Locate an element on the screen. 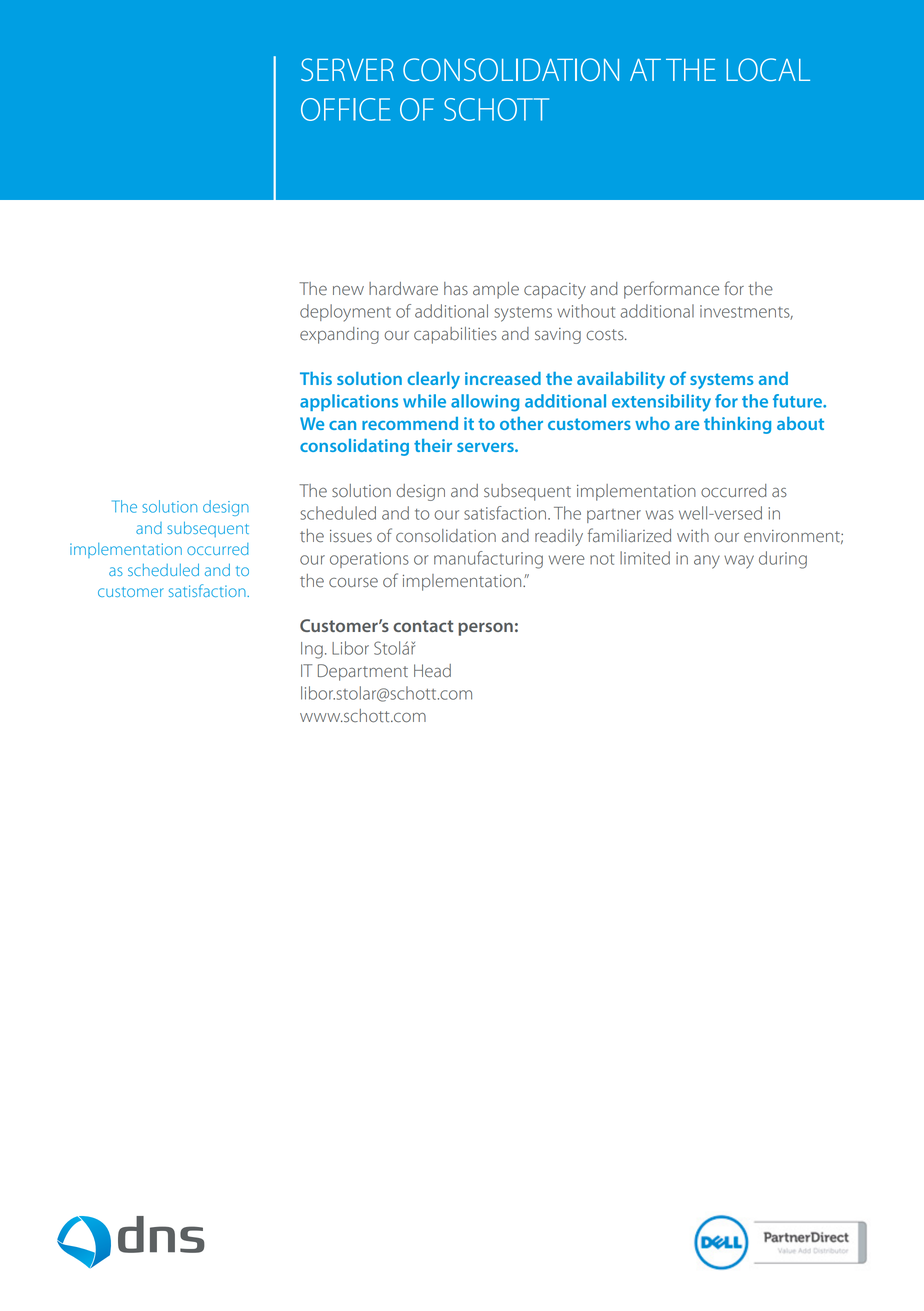  consolidating is located at coordinates (354, 447).
